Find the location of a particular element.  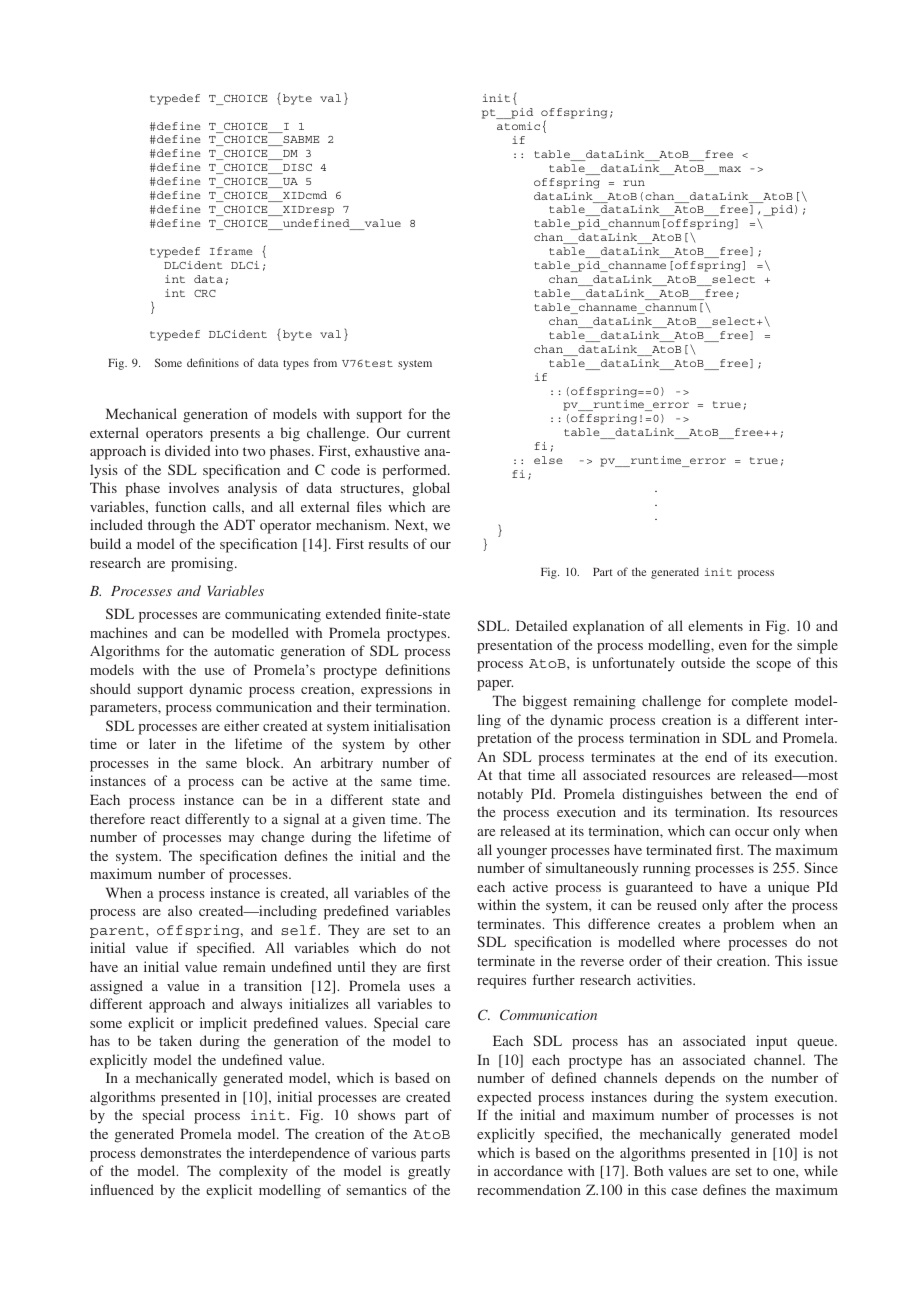

atomic is located at coordinates (518, 126).
